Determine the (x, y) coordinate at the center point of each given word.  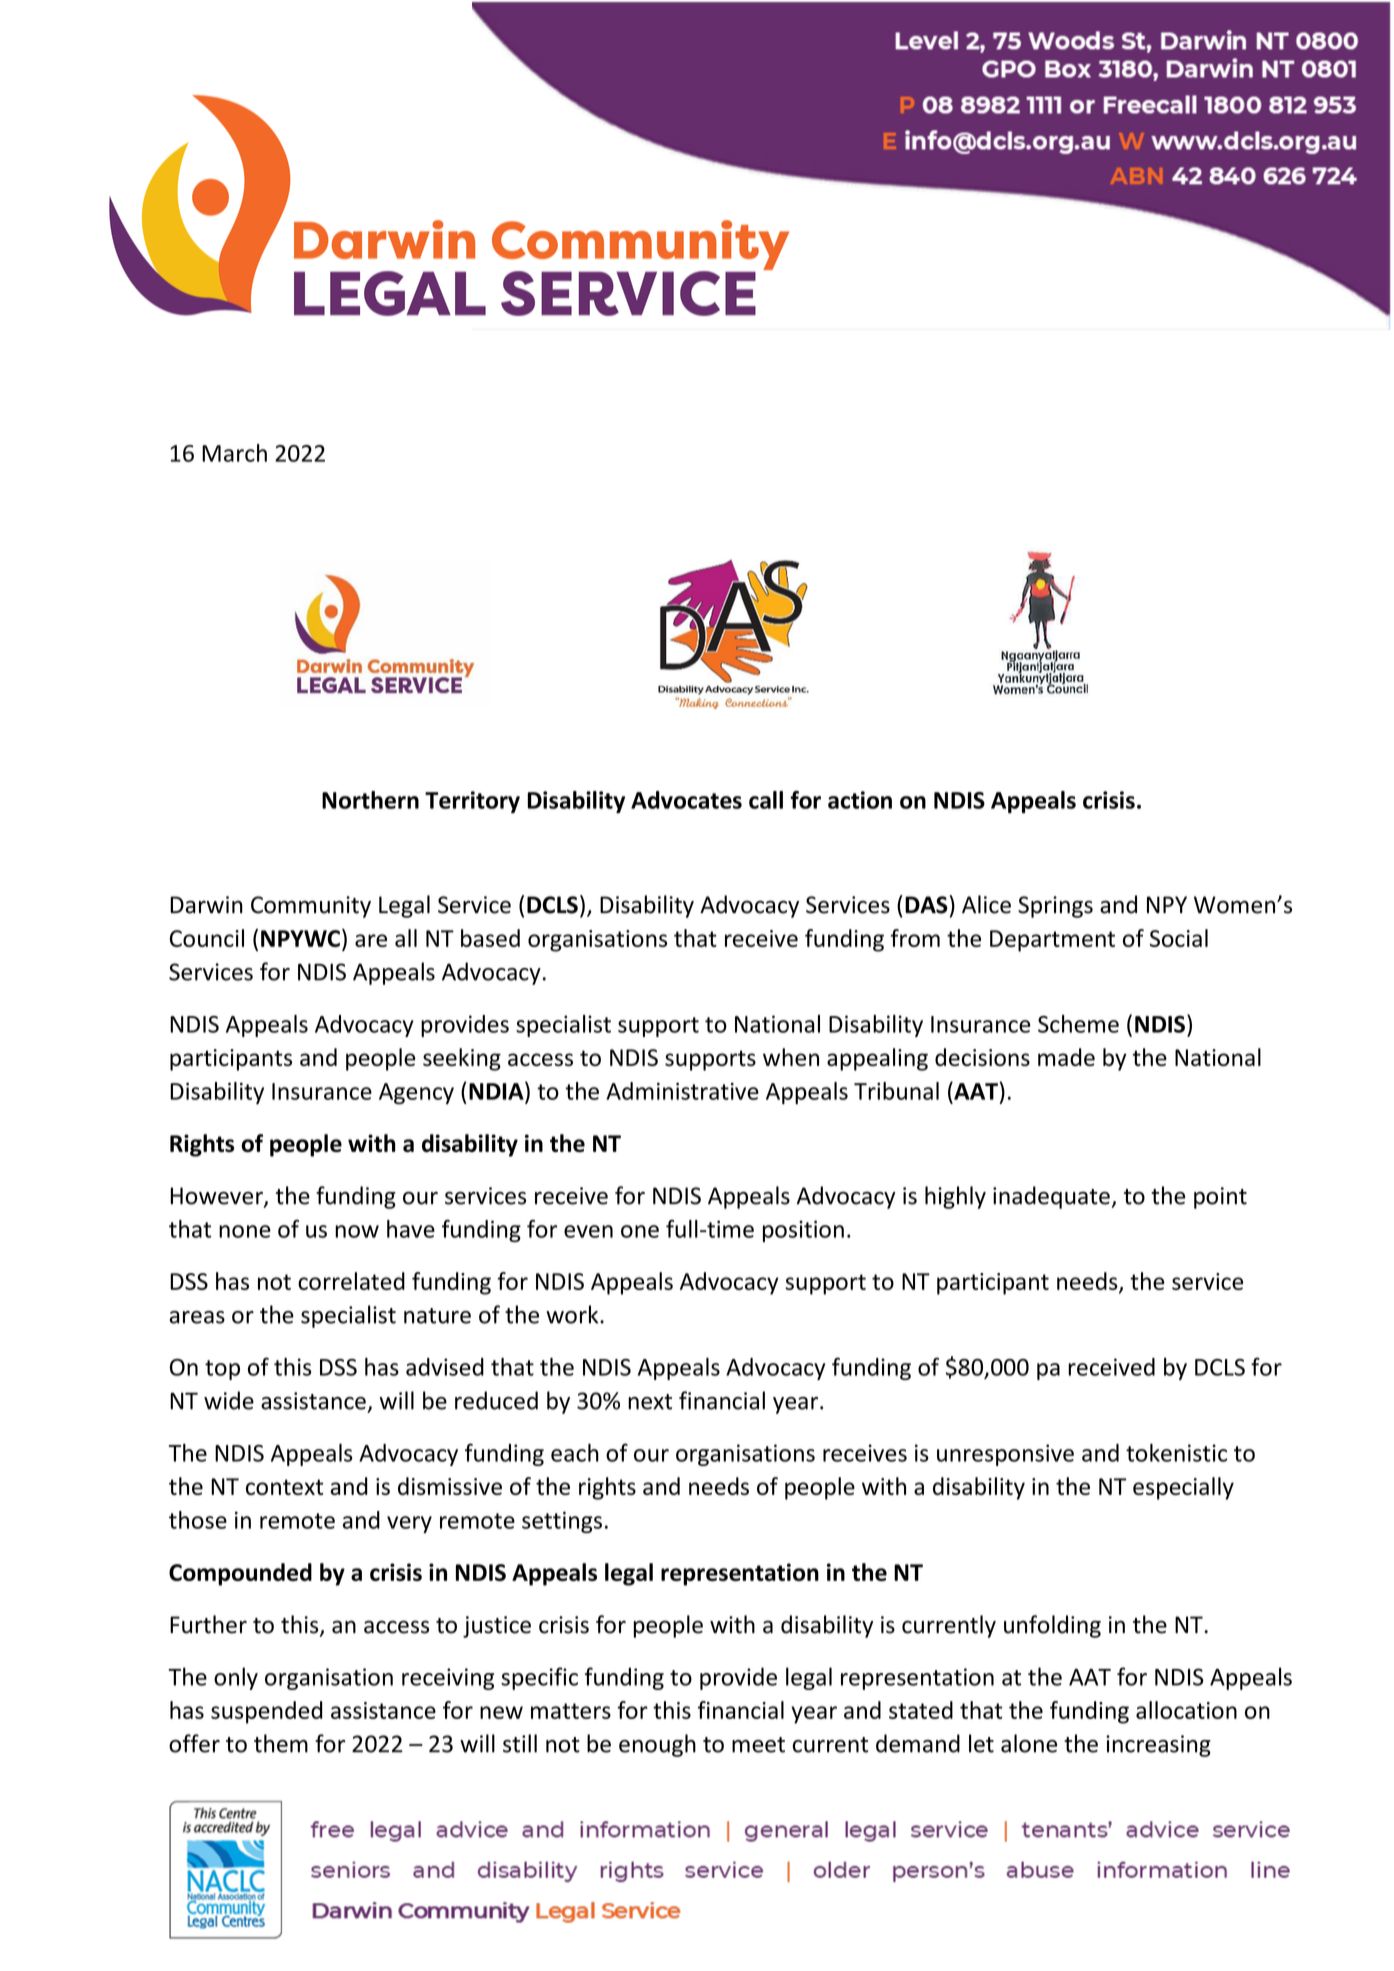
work (573, 1314)
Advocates (686, 800)
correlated (351, 1281)
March (234, 453)
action (860, 800)
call (766, 800)
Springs (1055, 907)
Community (311, 907)
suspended (266, 1712)
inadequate (1051, 1197)
